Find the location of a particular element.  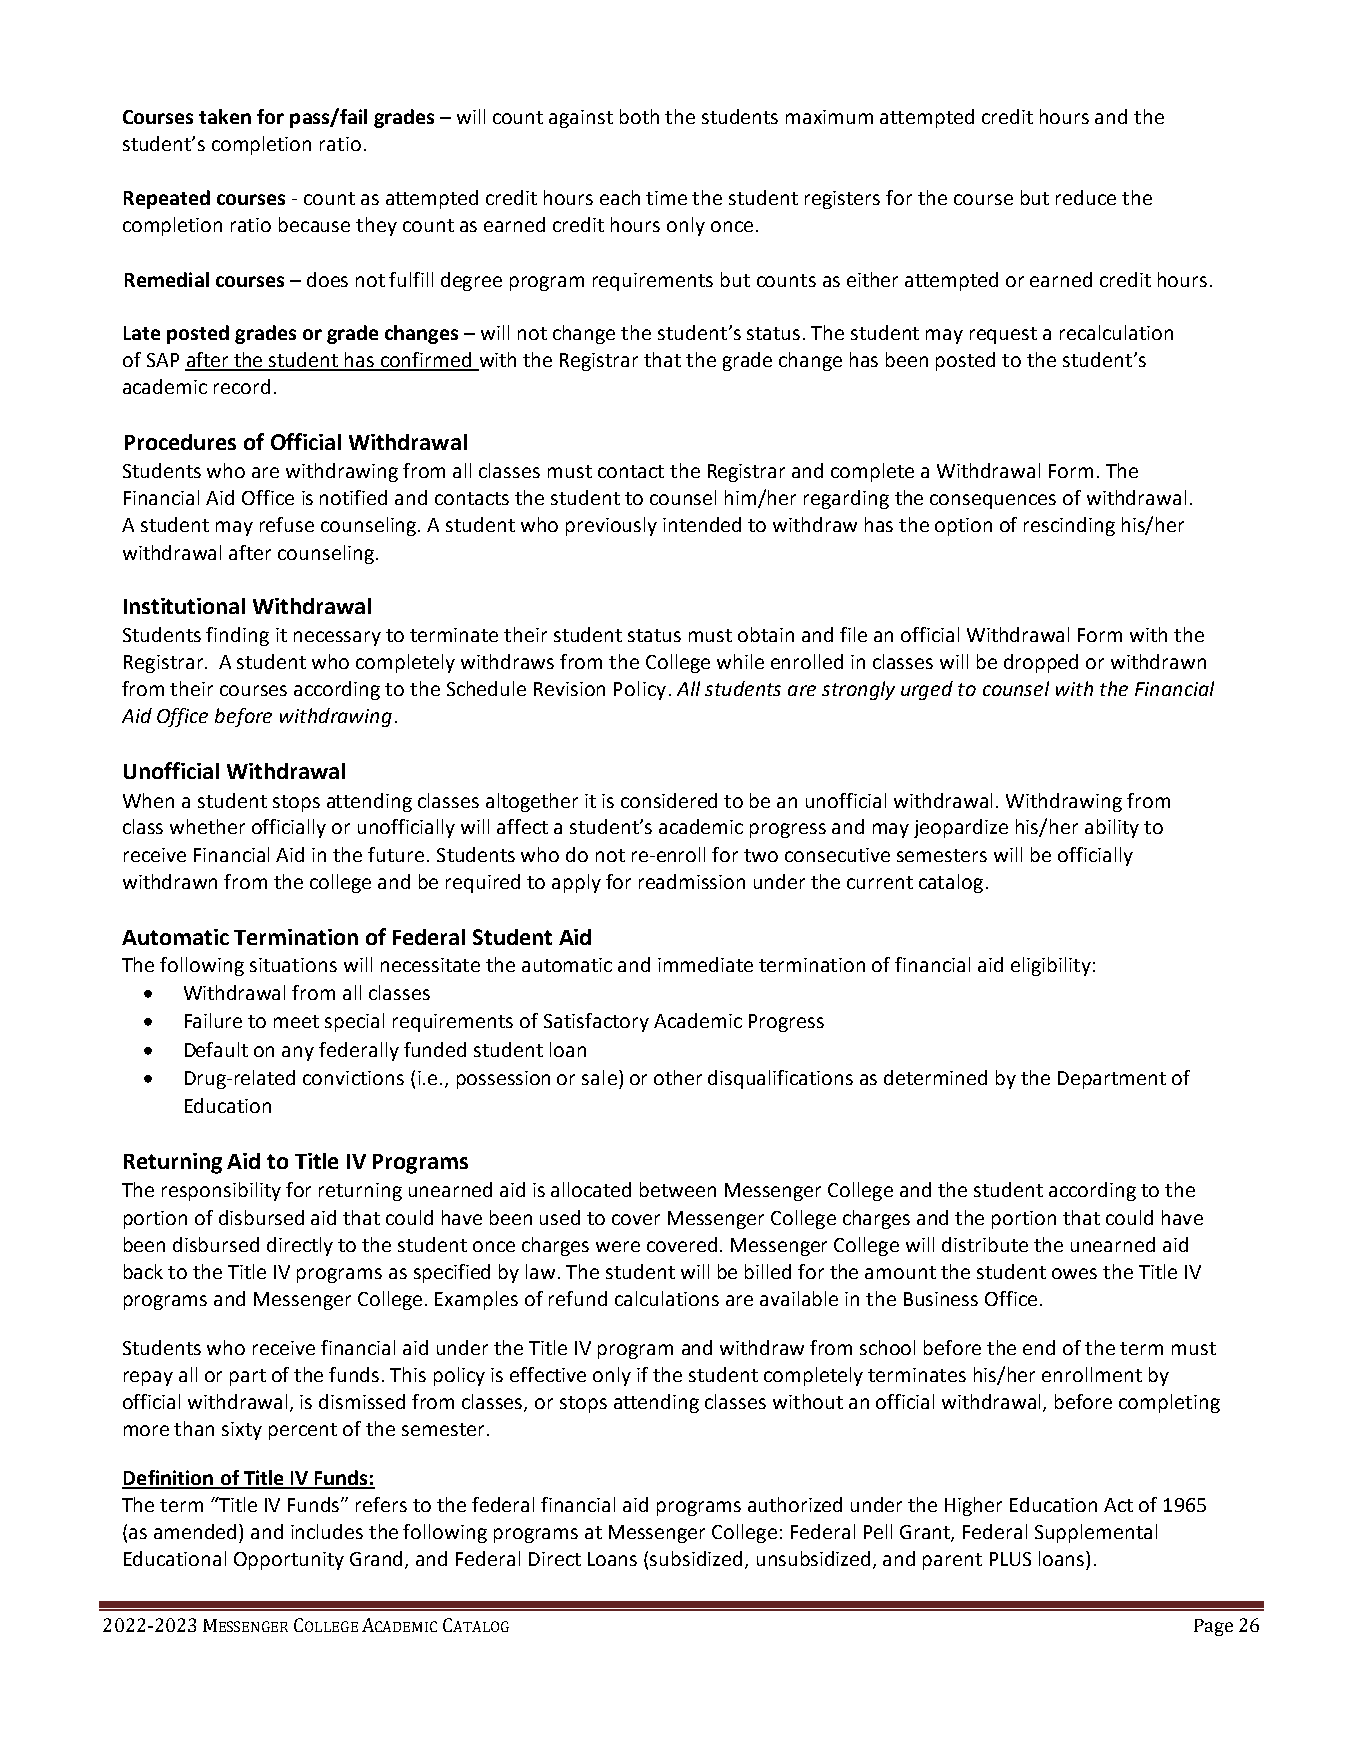

time is located at coordinates (666, 198).
